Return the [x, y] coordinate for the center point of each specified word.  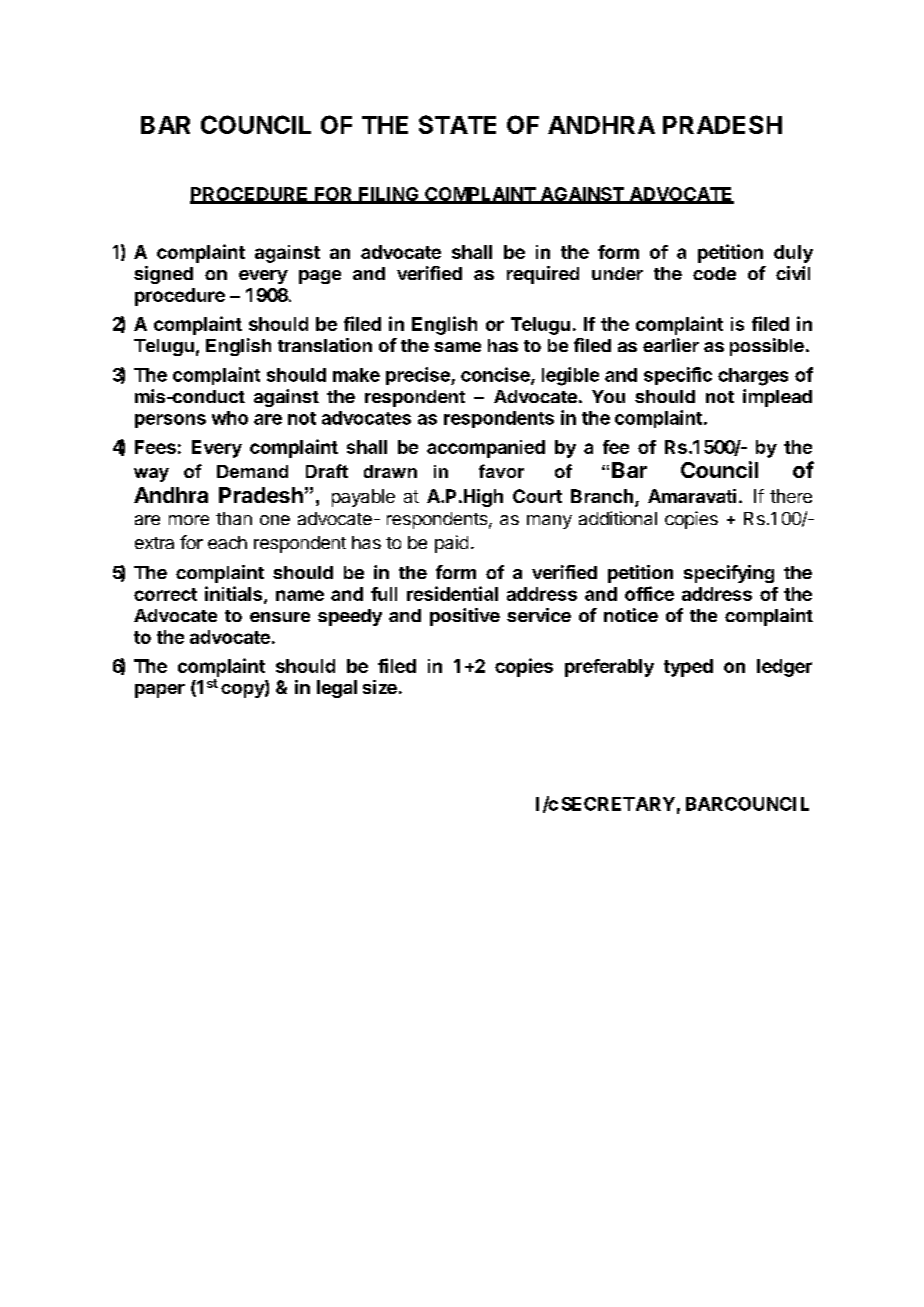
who [230, 418]
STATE [457, 124]
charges [753, 377]
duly [793, 254]
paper [160, 691]
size [380, 687]
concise [496, 375]
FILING [389, 195]
